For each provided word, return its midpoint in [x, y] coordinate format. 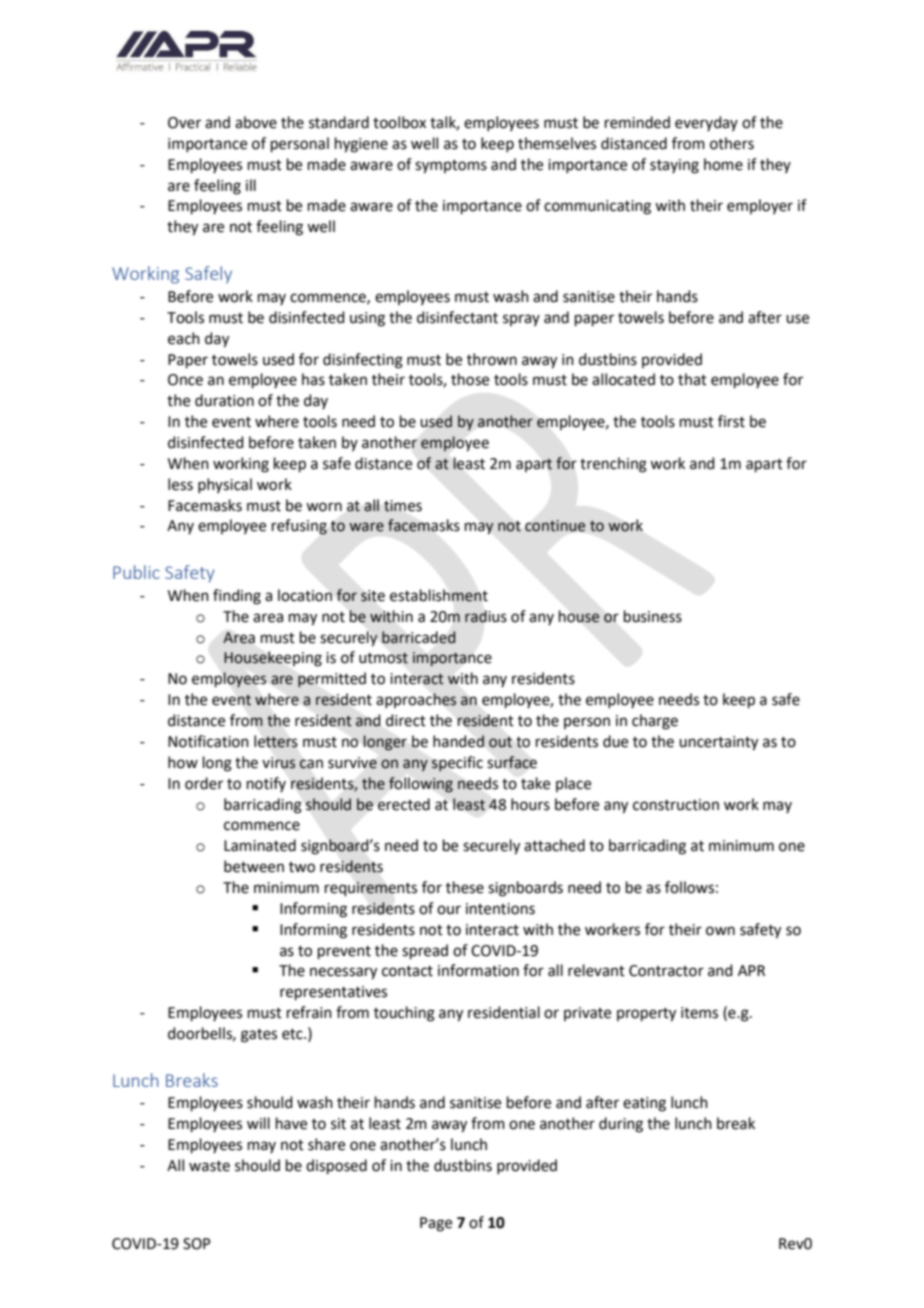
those [470, 379]
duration [224, 400]
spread [425, 951]
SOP [197, 1244]
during [621, 1125]
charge [655, 722]
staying [674, 166]
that [692, 379]
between [254, 866]
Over [184, 123]
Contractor [666, 971]
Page [436, 1224]
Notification [208, 741]
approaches [416, 700]
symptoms [451, 167]
